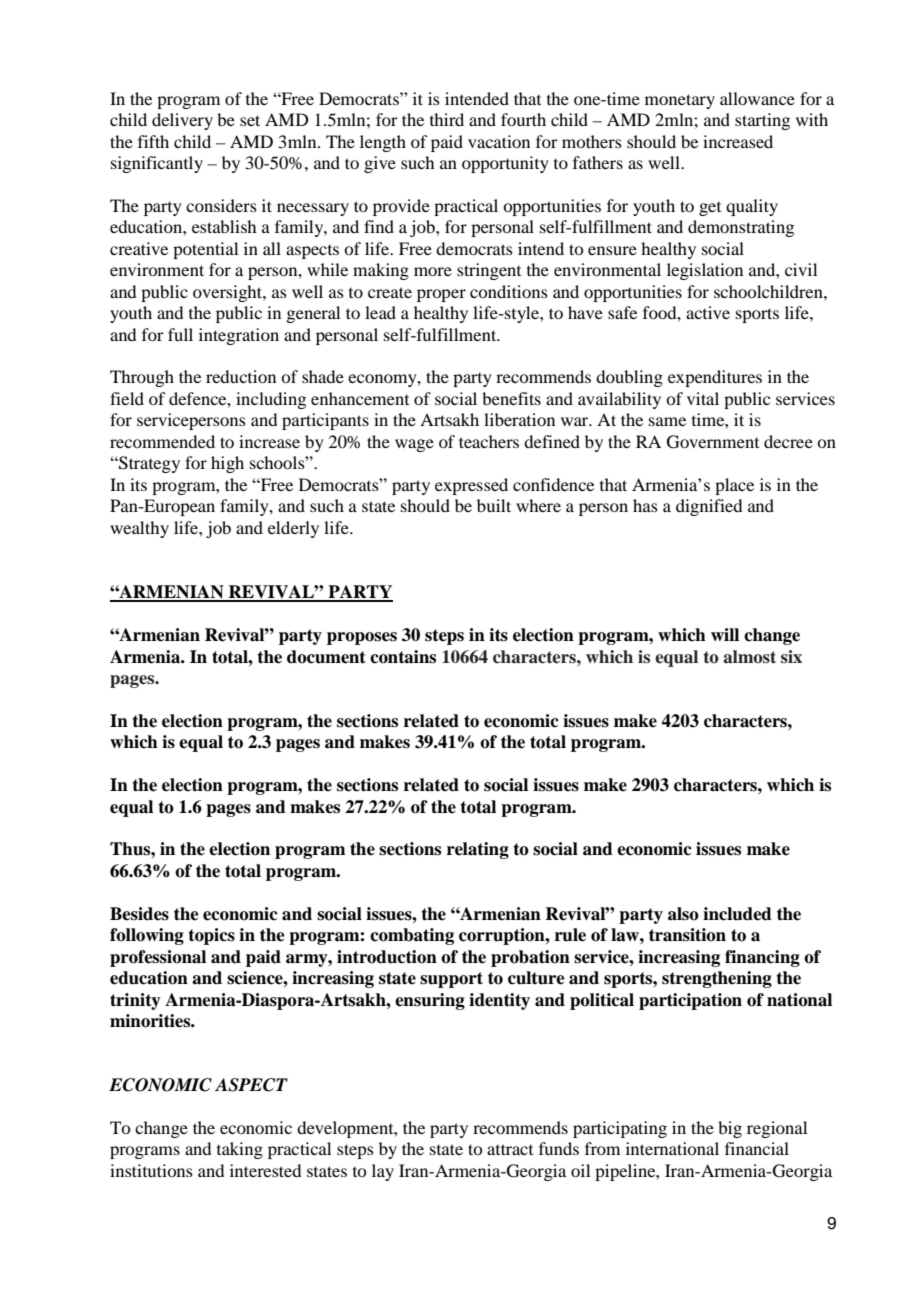 The height and width of the screenshot is (1308, 924). What do you see at coordinates (737, 914) in the screenshot?
I see `included` at bounding box center [737, 914].
